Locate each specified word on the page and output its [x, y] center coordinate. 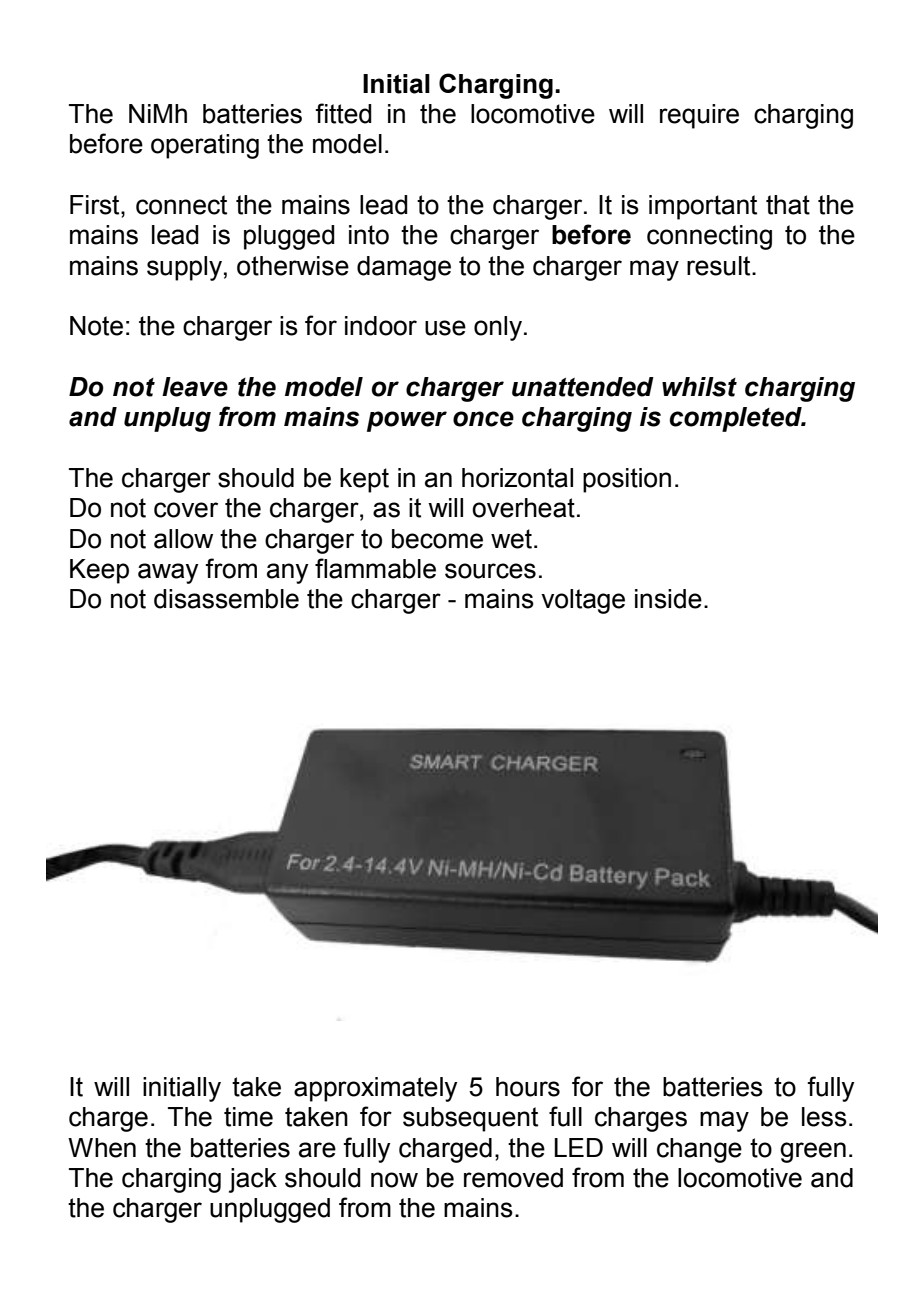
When [102, 1148]
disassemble [226, 599]
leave [195, 387]
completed [736, 419]
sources [490, 571]
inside [668, 599]
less [824, 1117]
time [248, 1117]
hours [528, 1087]
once [483, 419]
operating [205, 146]
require [699, 116]
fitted [343, 113]
